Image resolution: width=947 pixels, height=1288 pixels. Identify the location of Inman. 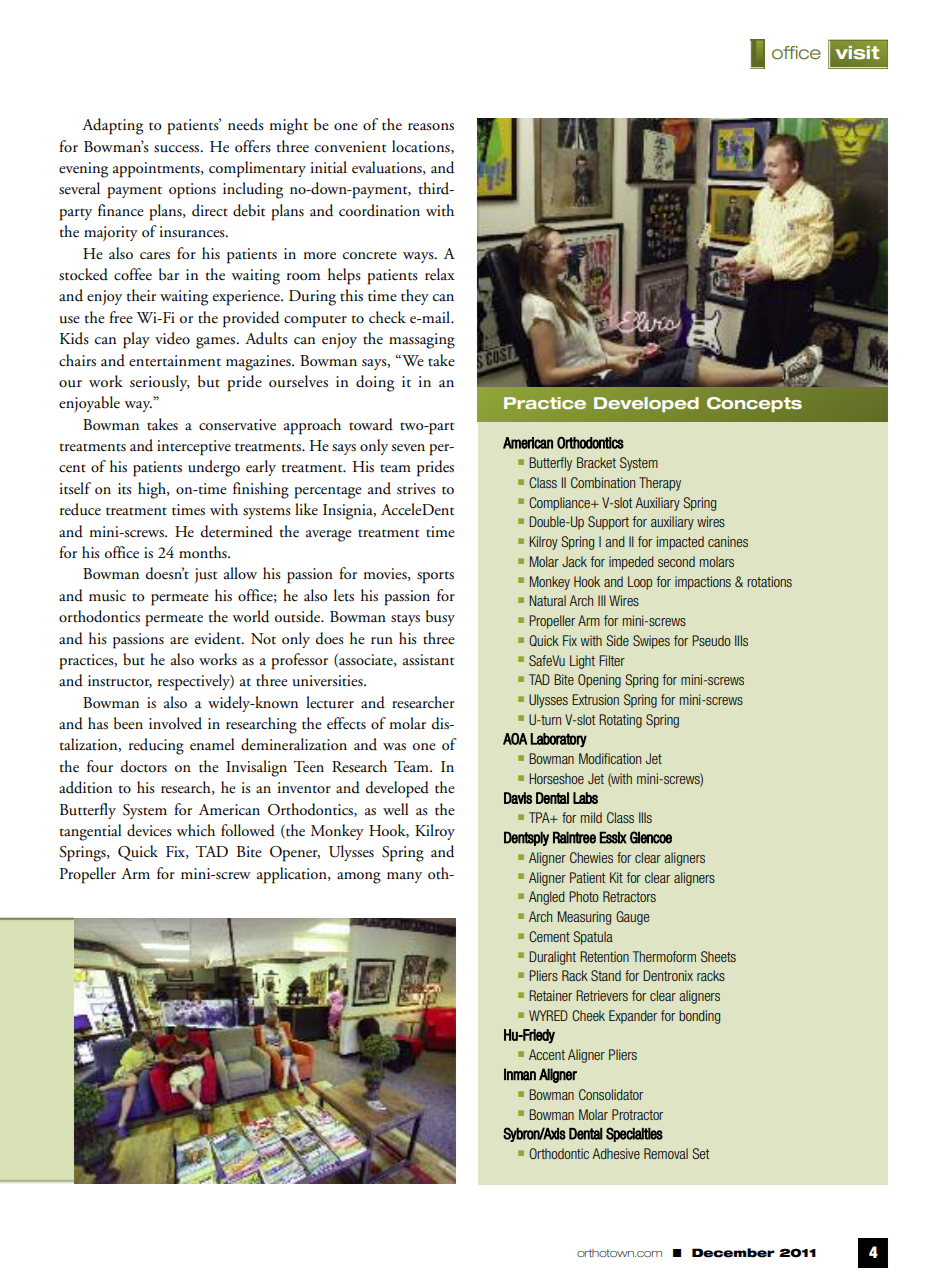
(520, 1074).
